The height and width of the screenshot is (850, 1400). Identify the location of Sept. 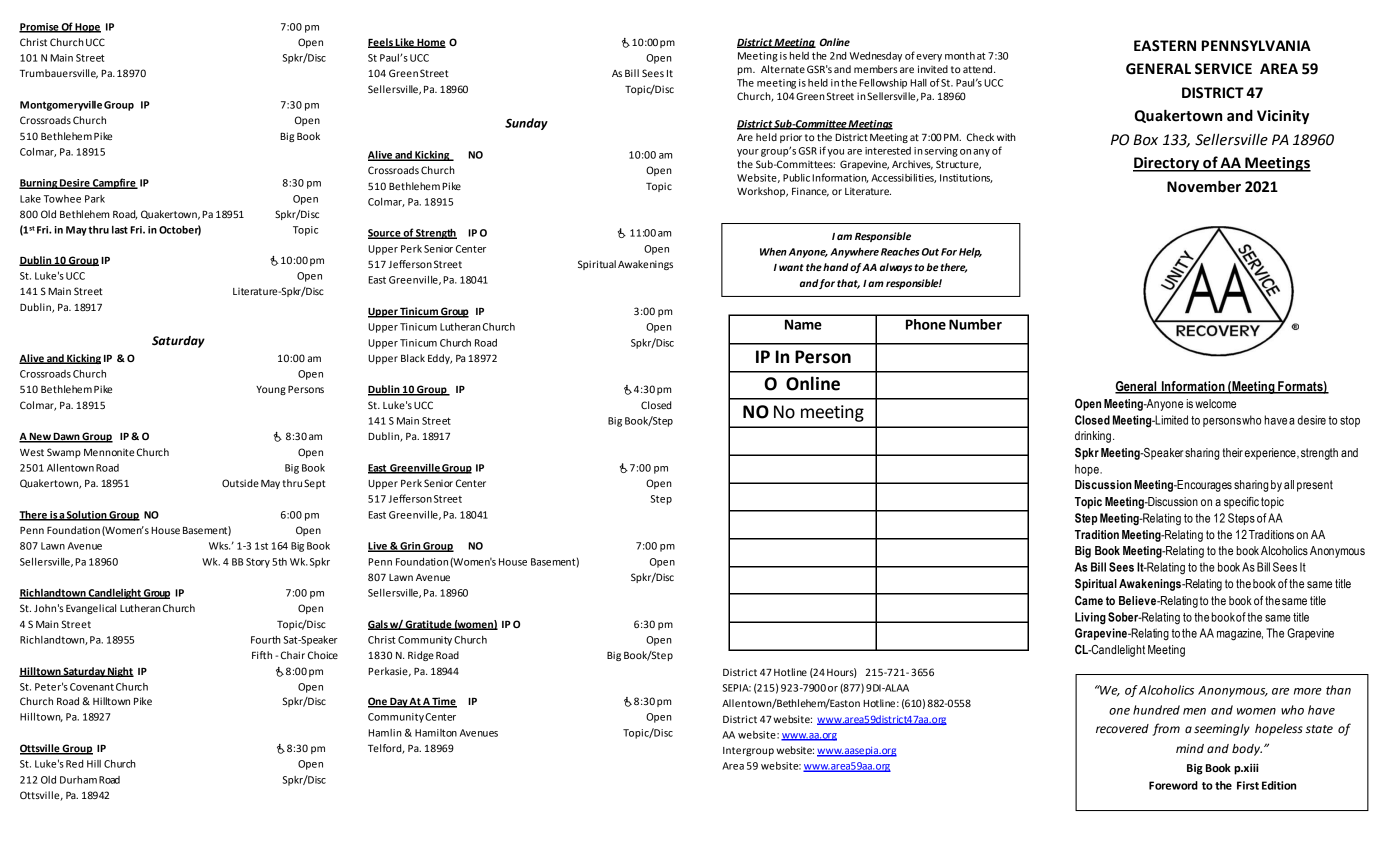
(315, 484).
